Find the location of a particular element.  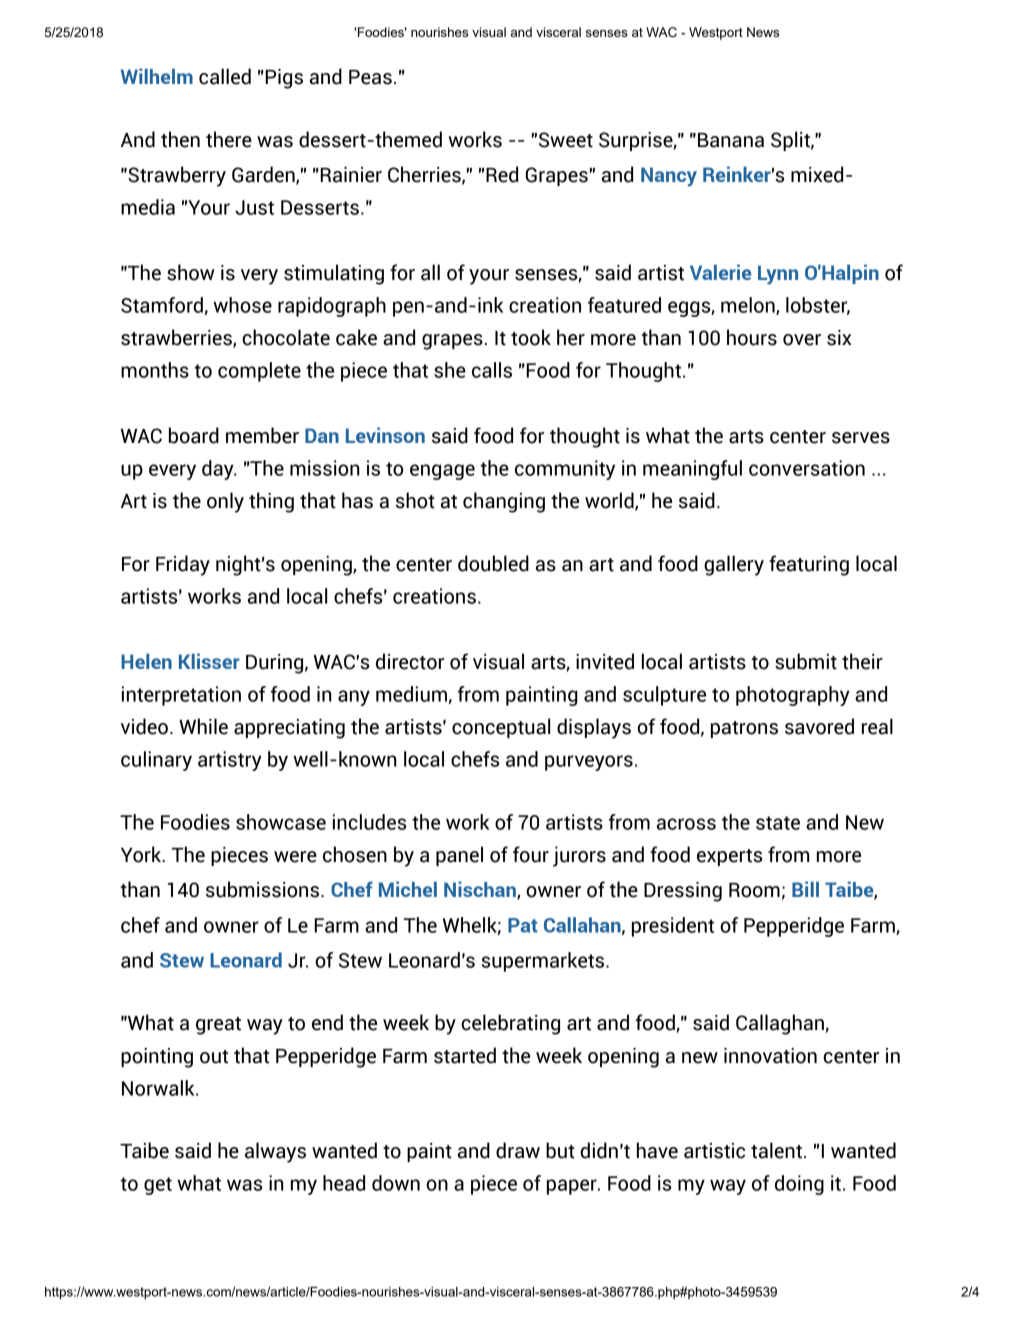

over is located at coordinates (802, 340).
